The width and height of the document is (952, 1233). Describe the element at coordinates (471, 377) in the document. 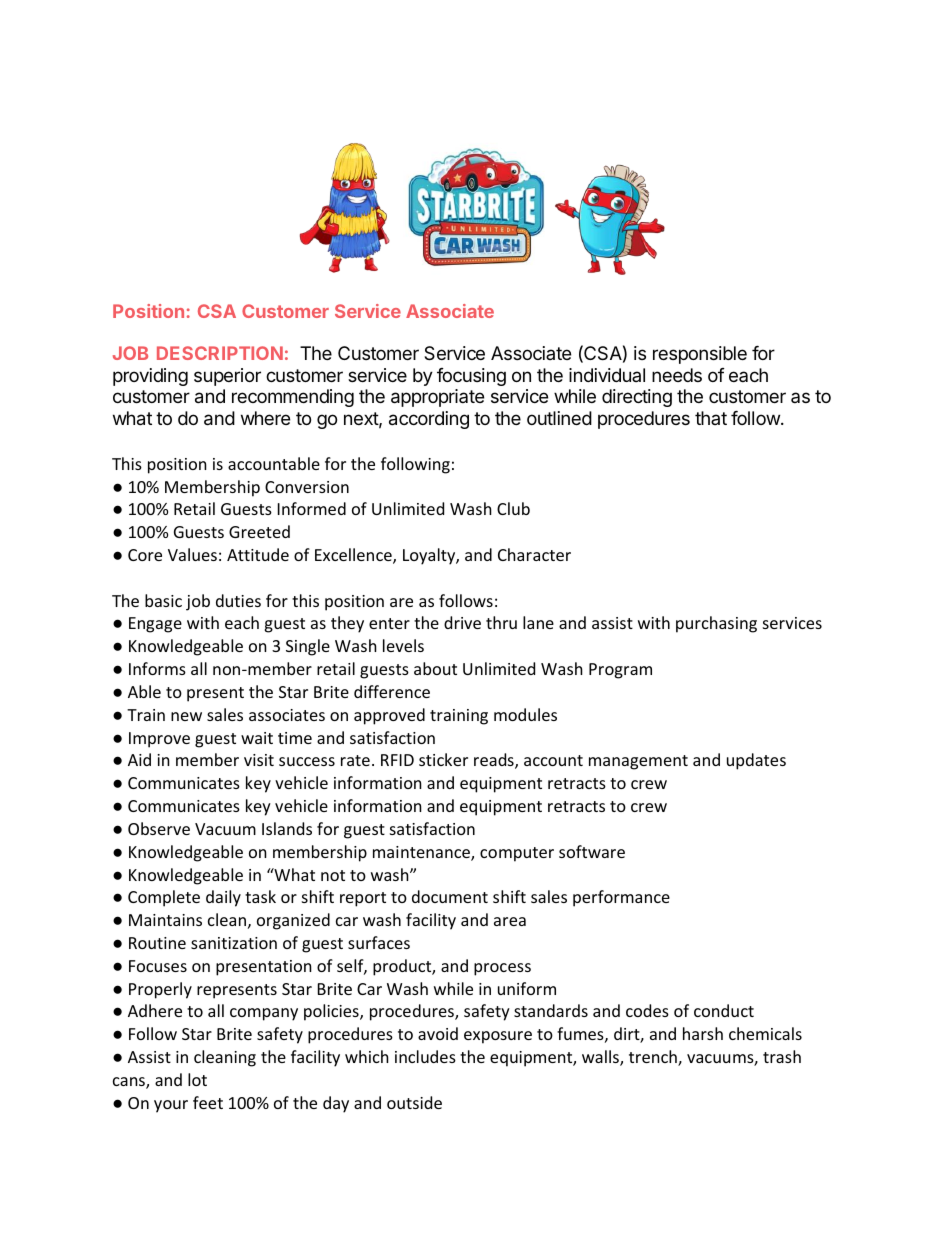

I see `focusing` at that location.
